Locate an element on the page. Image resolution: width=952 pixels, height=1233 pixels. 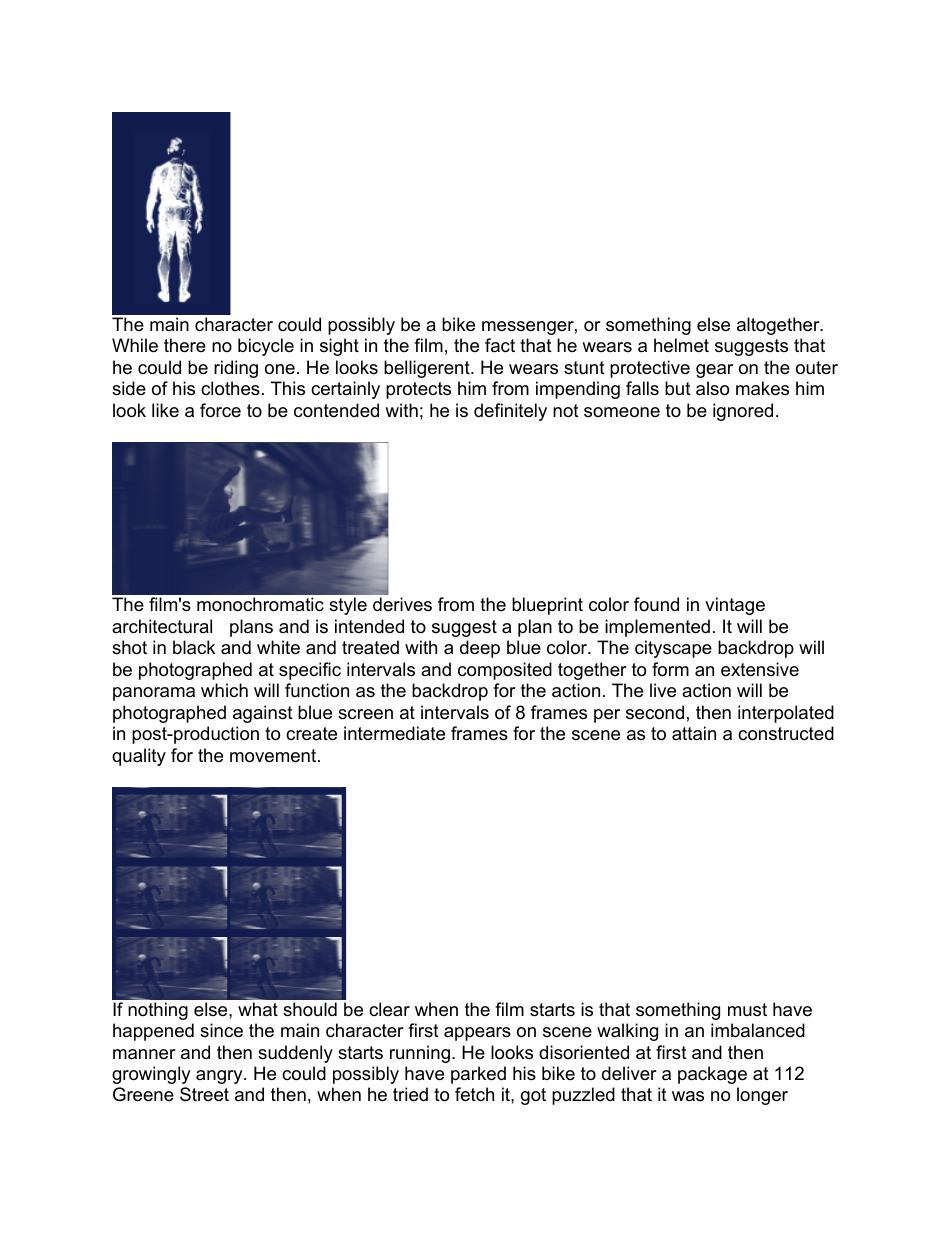
attain is located at coordinates (694, 733).
